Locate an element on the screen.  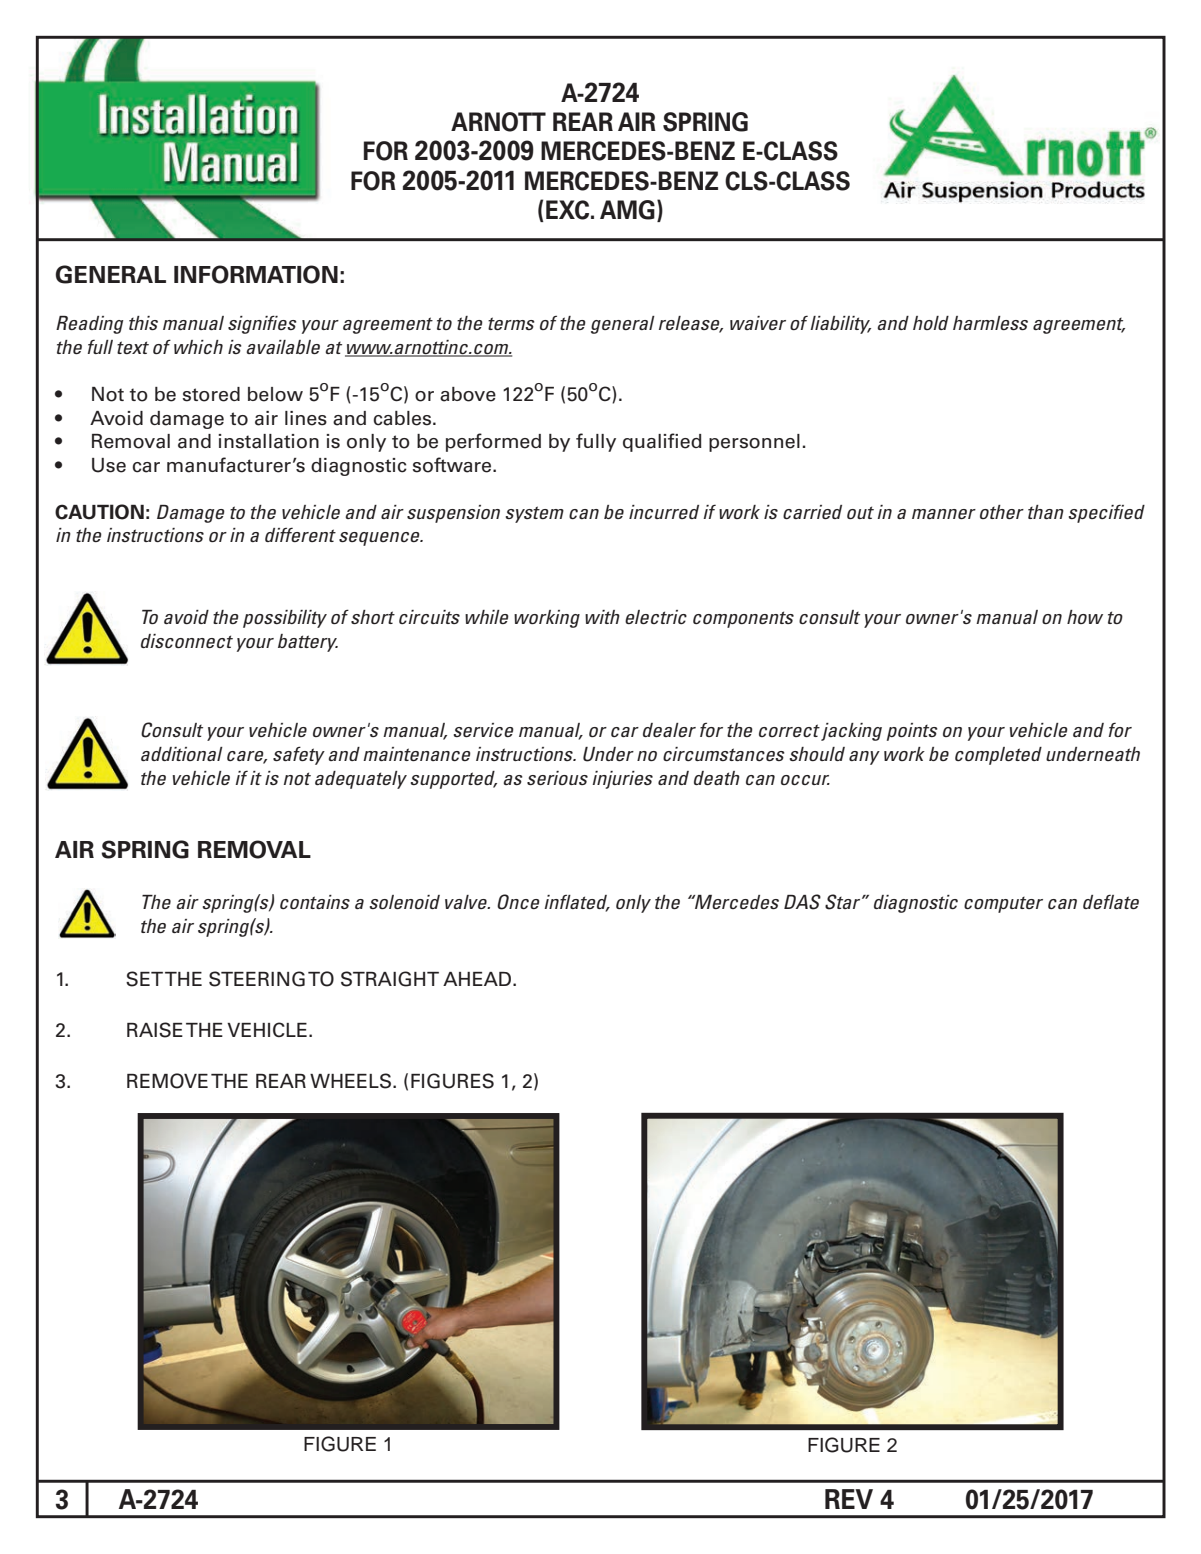
system is located at coordinates (535, 514).
